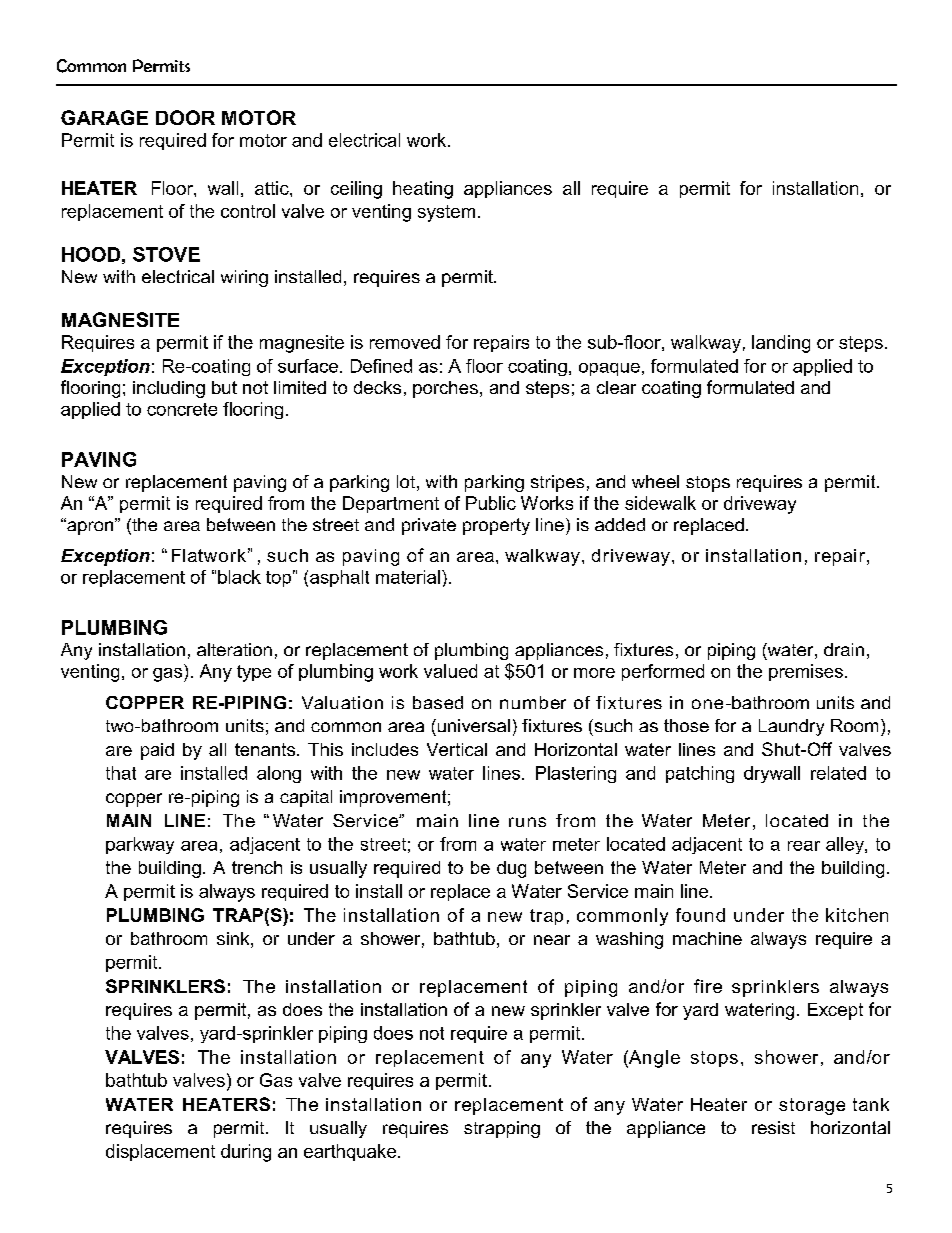  Describe the element at coordinates (160, 1152) in the page. I see `displacement` at that location.
